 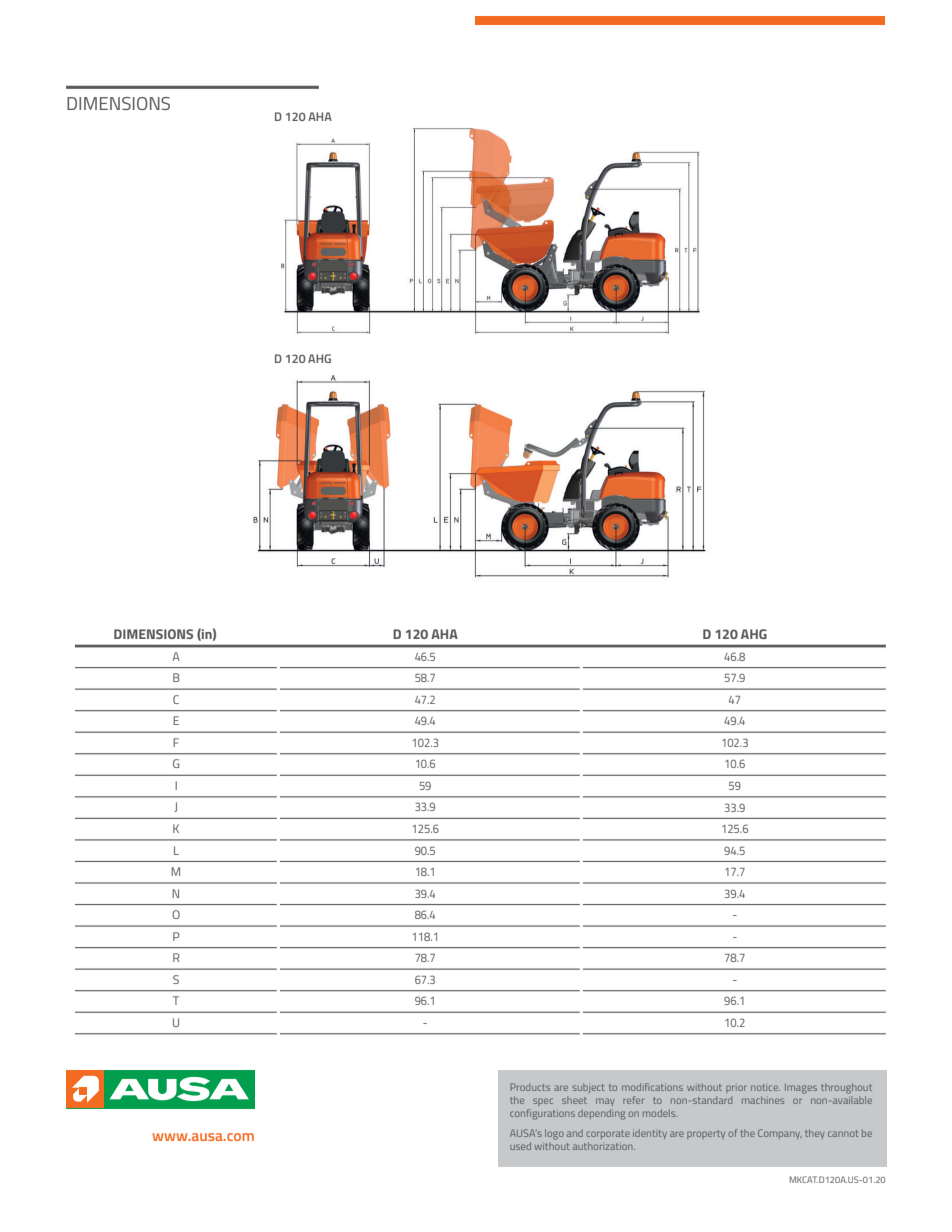 What do you see at coordinates (801, 1089) in the screenshot?
I see `Images` at bounding box center [801, 1089].
